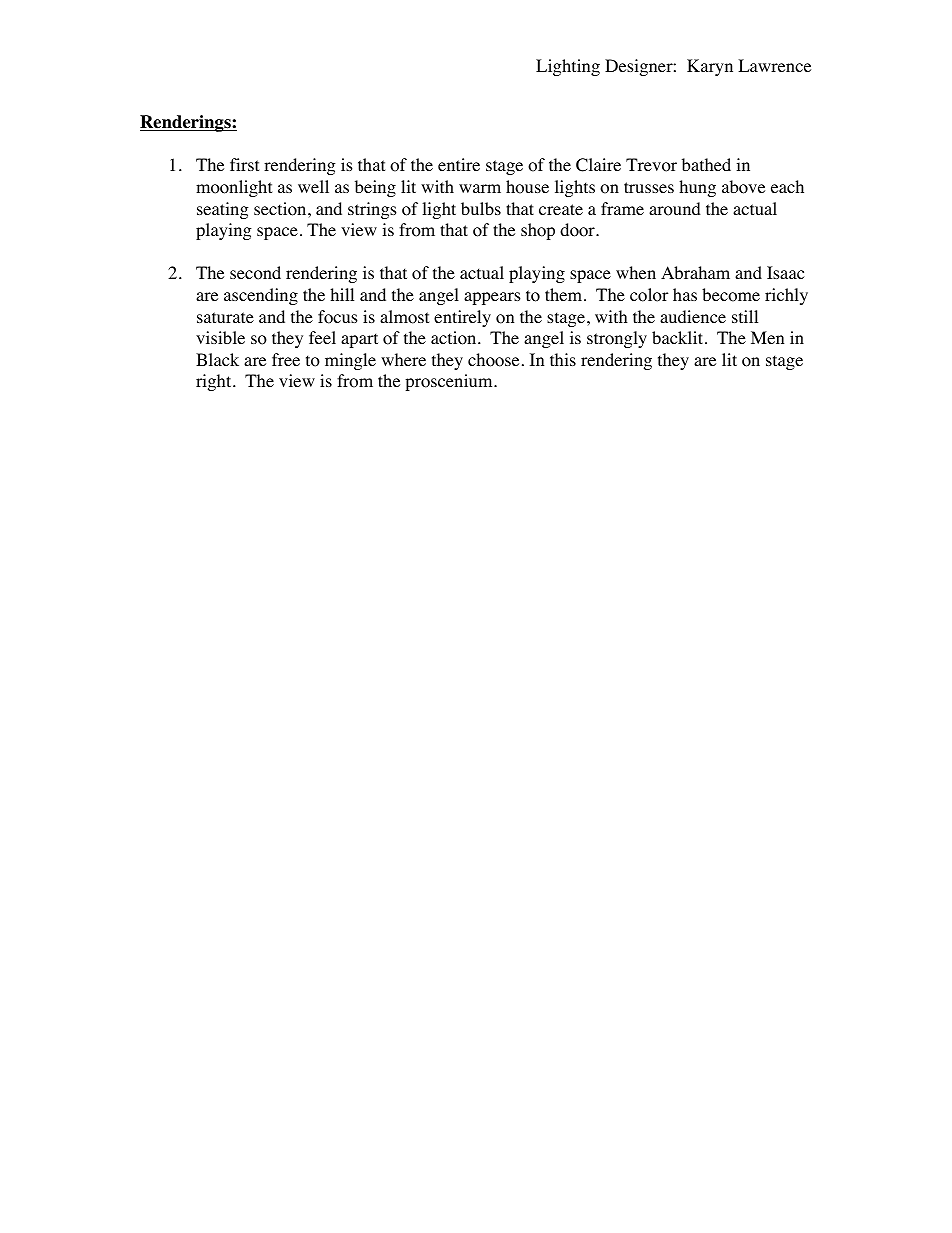 Image resolution: width=952 pixels, height=1233 pixels. What do you see at coordinates (261, 296) in the image?
I see `ascending` at bounding box center [261, 296].
